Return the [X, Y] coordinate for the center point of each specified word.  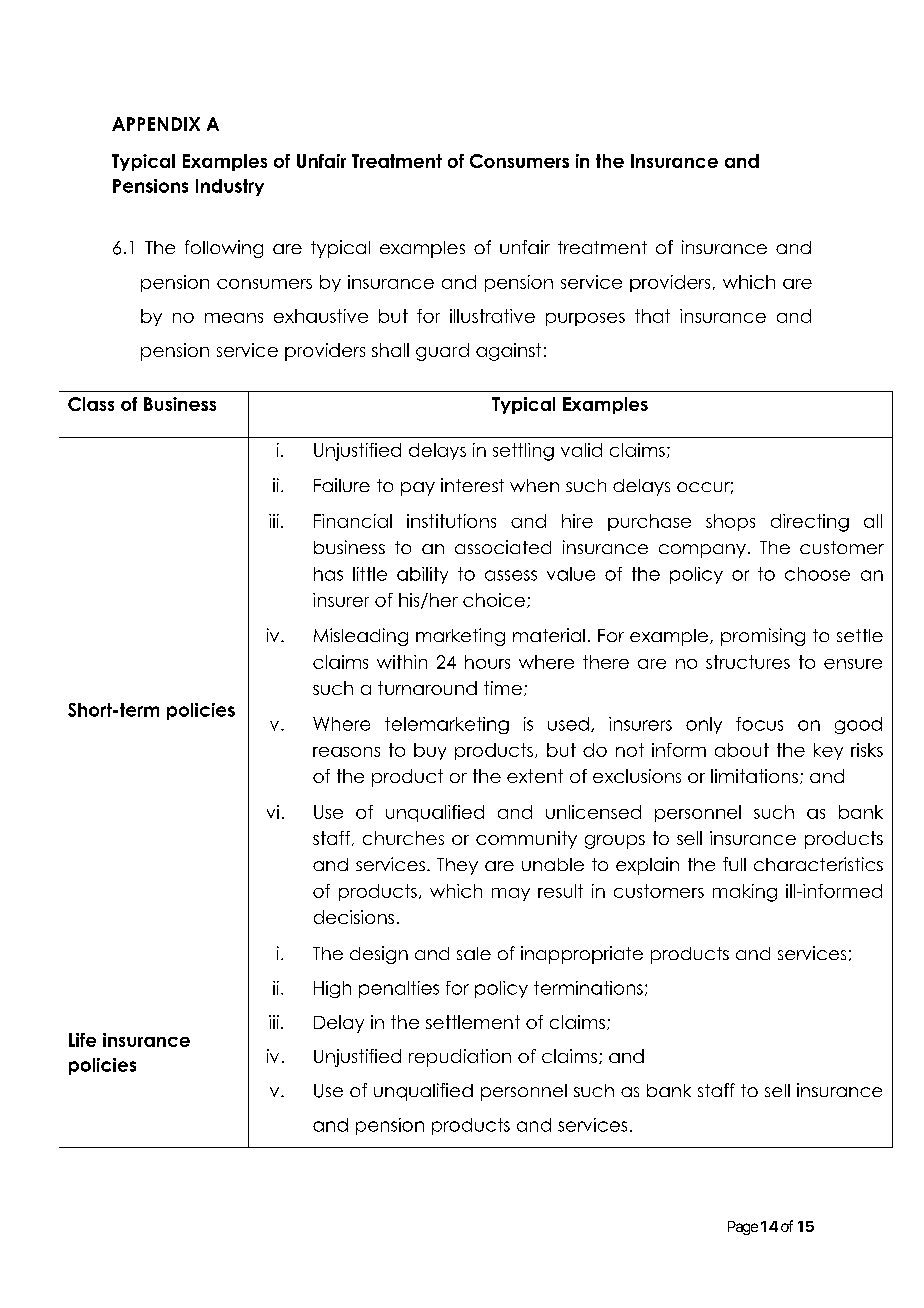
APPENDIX [156, 124]
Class [91, 404]
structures [748, 662]
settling [523, 452]
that [652, 316]
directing [810, 523]
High [332, 989]
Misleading [361, 637]
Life [82, 1040]
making [745, 893]
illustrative [492, 316]
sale [474, 953]
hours [487, 662]
